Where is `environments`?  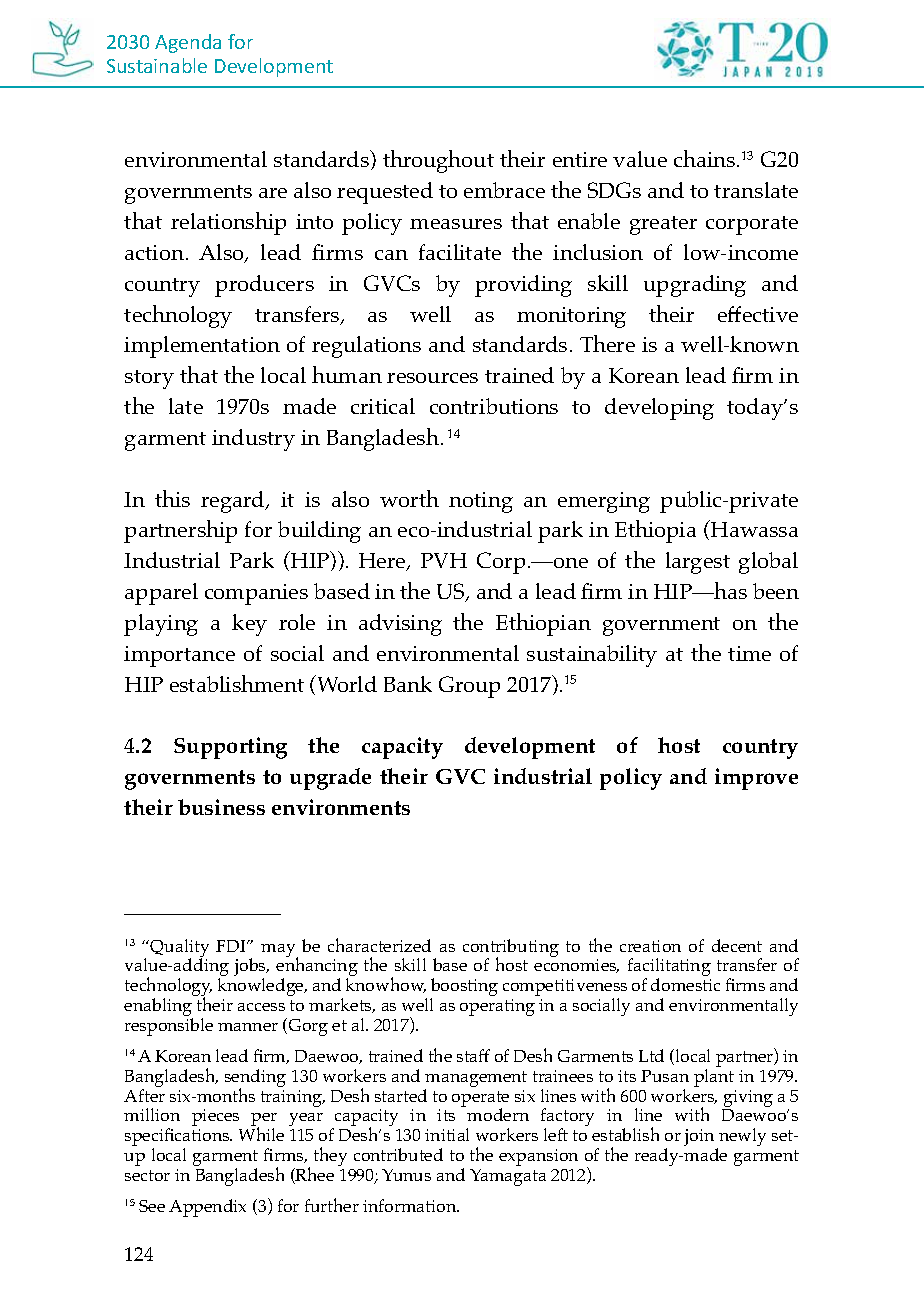
environments is located at coordinates (341, 807).
